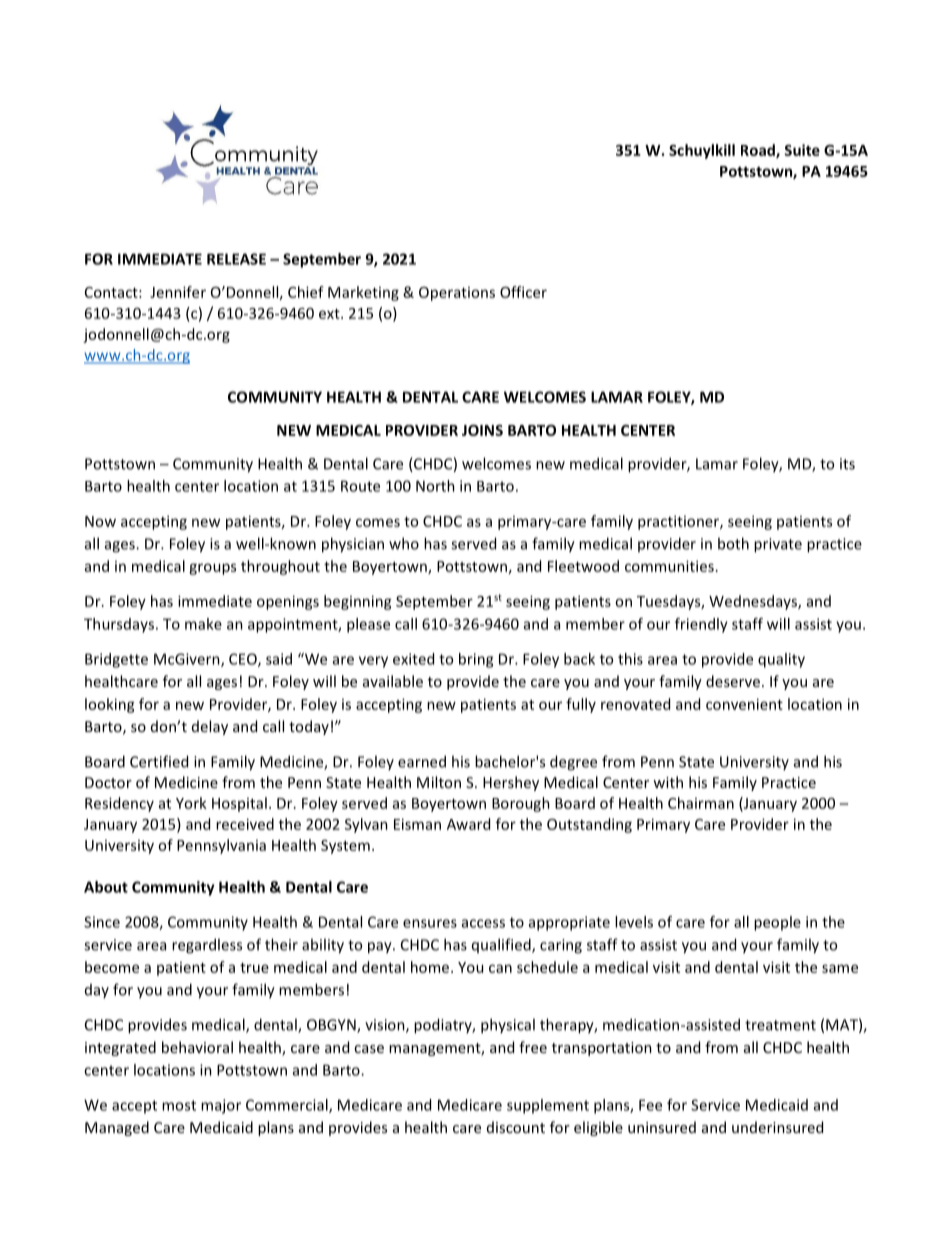 Image resolution: width=952 pixels, height=1233 pixels. I want to click on quality, so click(781, 660).
